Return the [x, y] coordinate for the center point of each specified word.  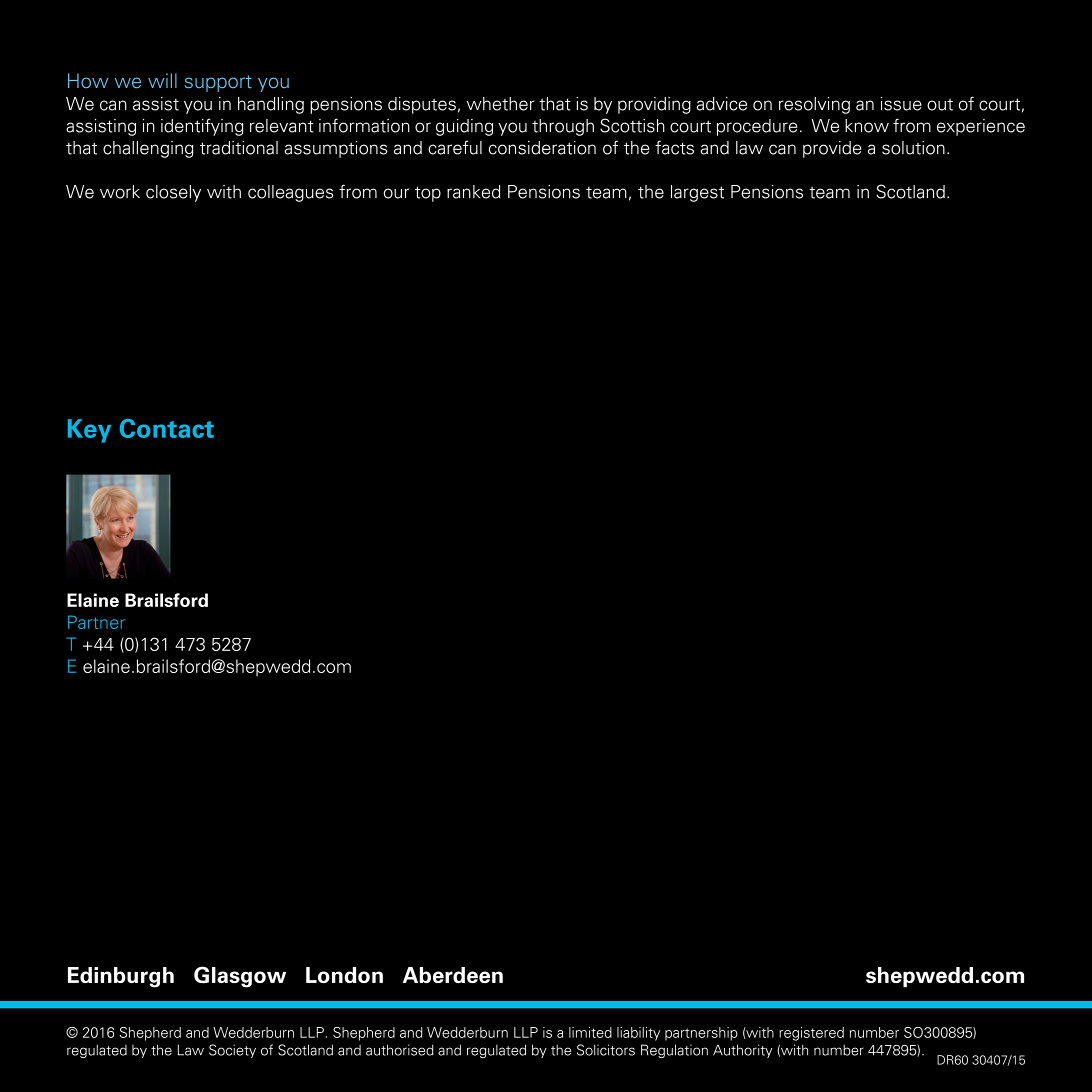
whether [501, 104]
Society [232, 1051]
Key [89, 431]
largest [697, 193]
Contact [167, 428]
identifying [202, 127]
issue [901, 104]
